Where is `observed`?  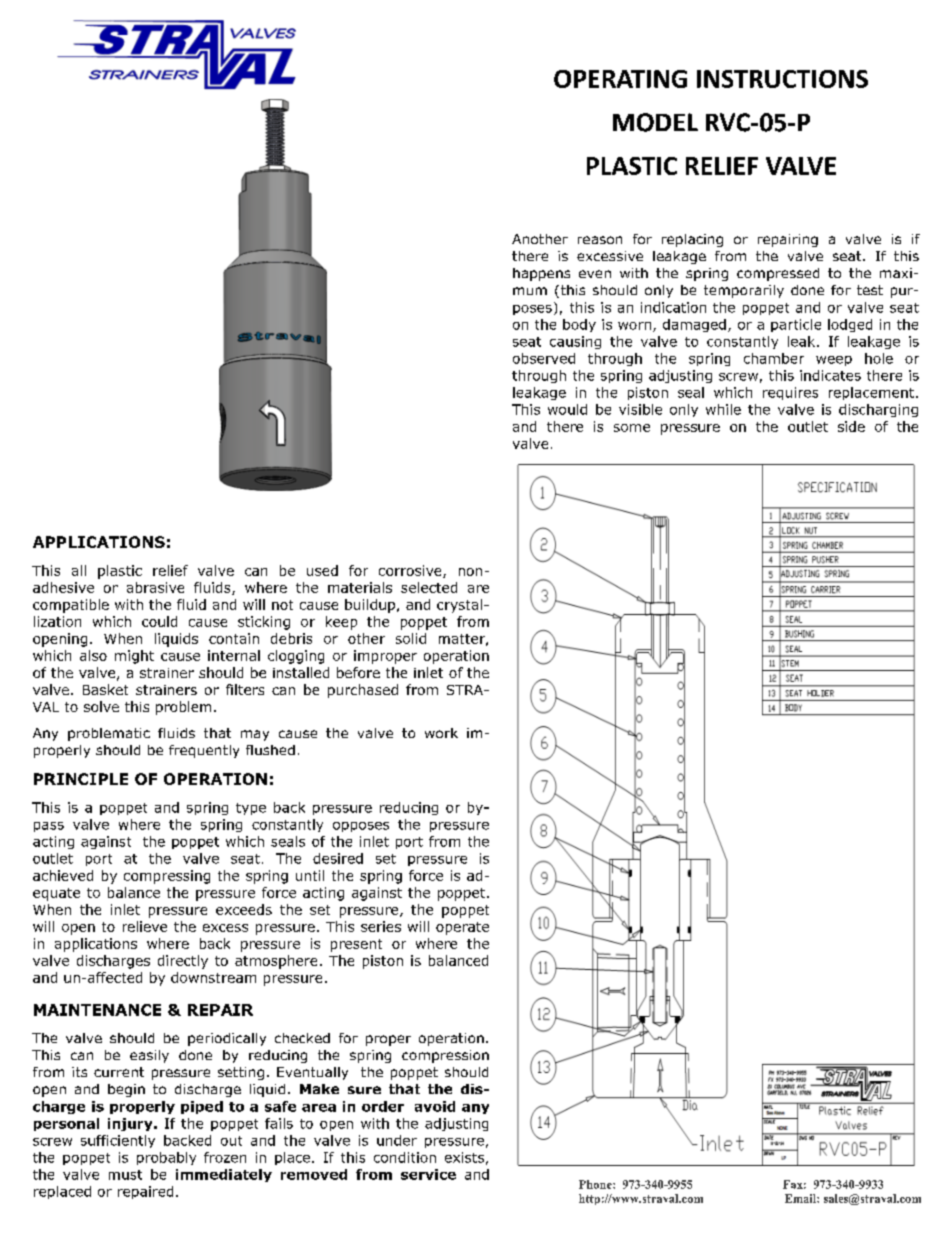 observed is located at coordinates (544, 358).
